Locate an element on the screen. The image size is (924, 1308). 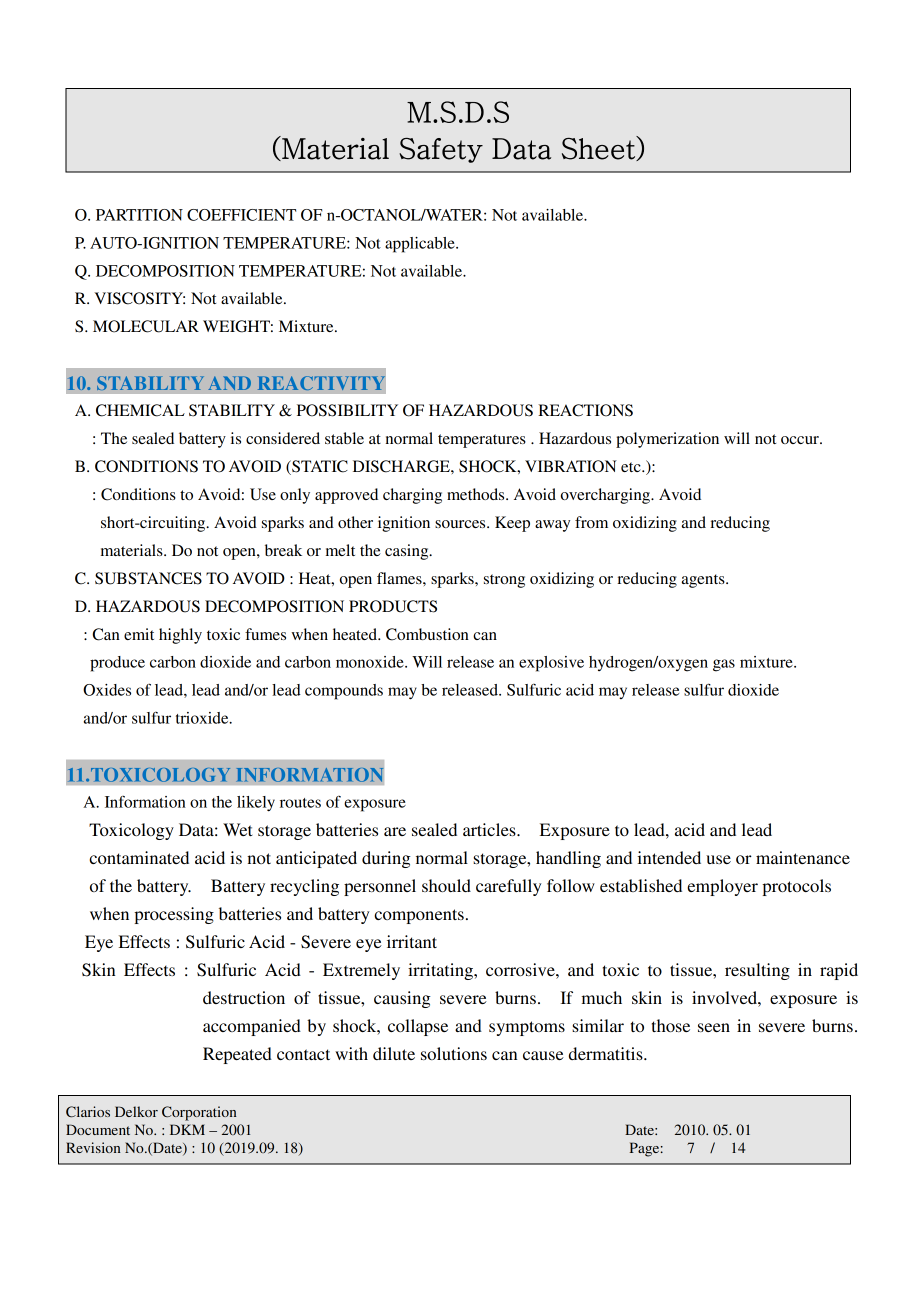
Combustion is located at coordinates (427, 634).
